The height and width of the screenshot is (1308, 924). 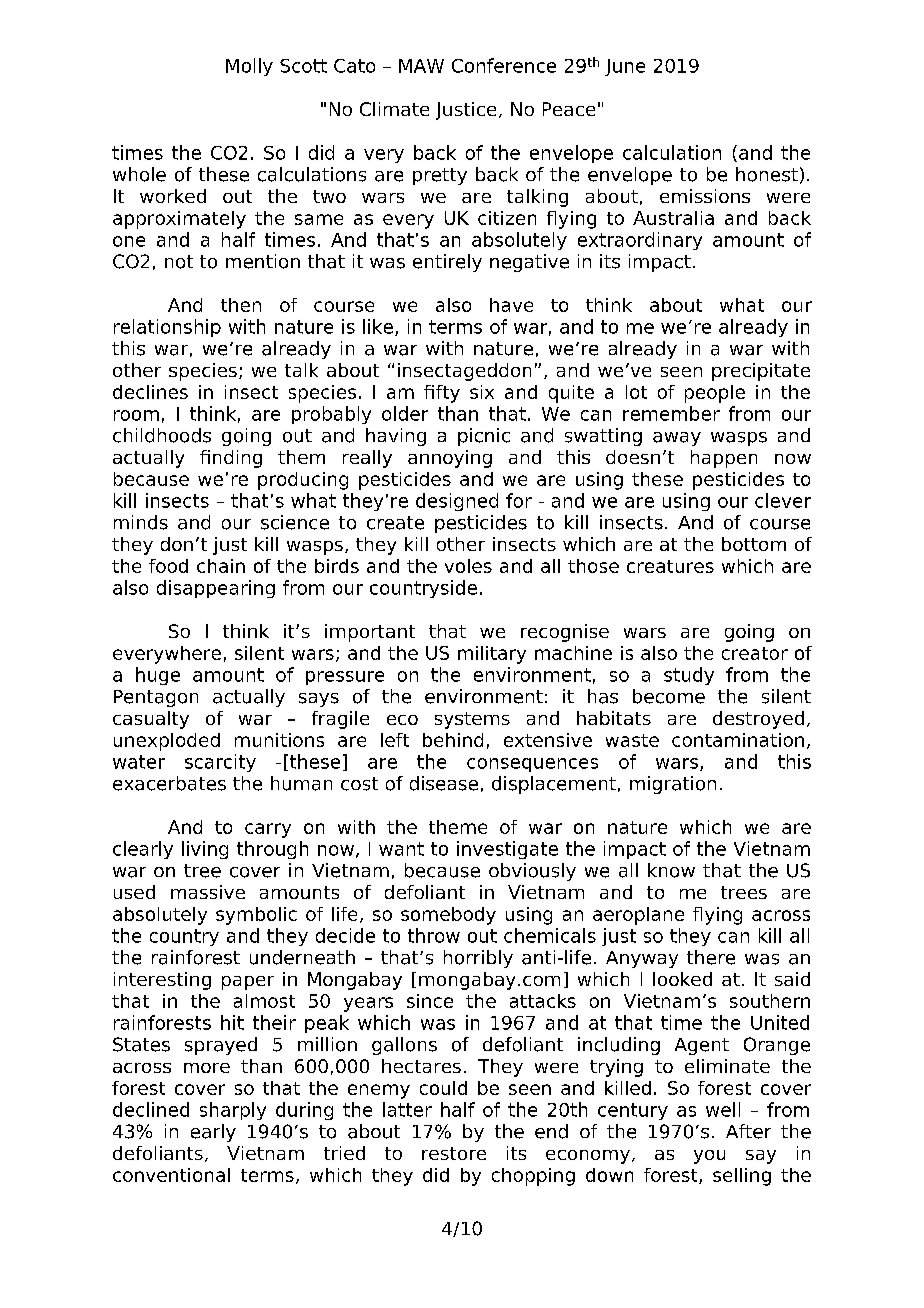 What do you see at coordinates (504, 65) in the screenshot?
I see `Conference` at bounding box center [504, 65].
